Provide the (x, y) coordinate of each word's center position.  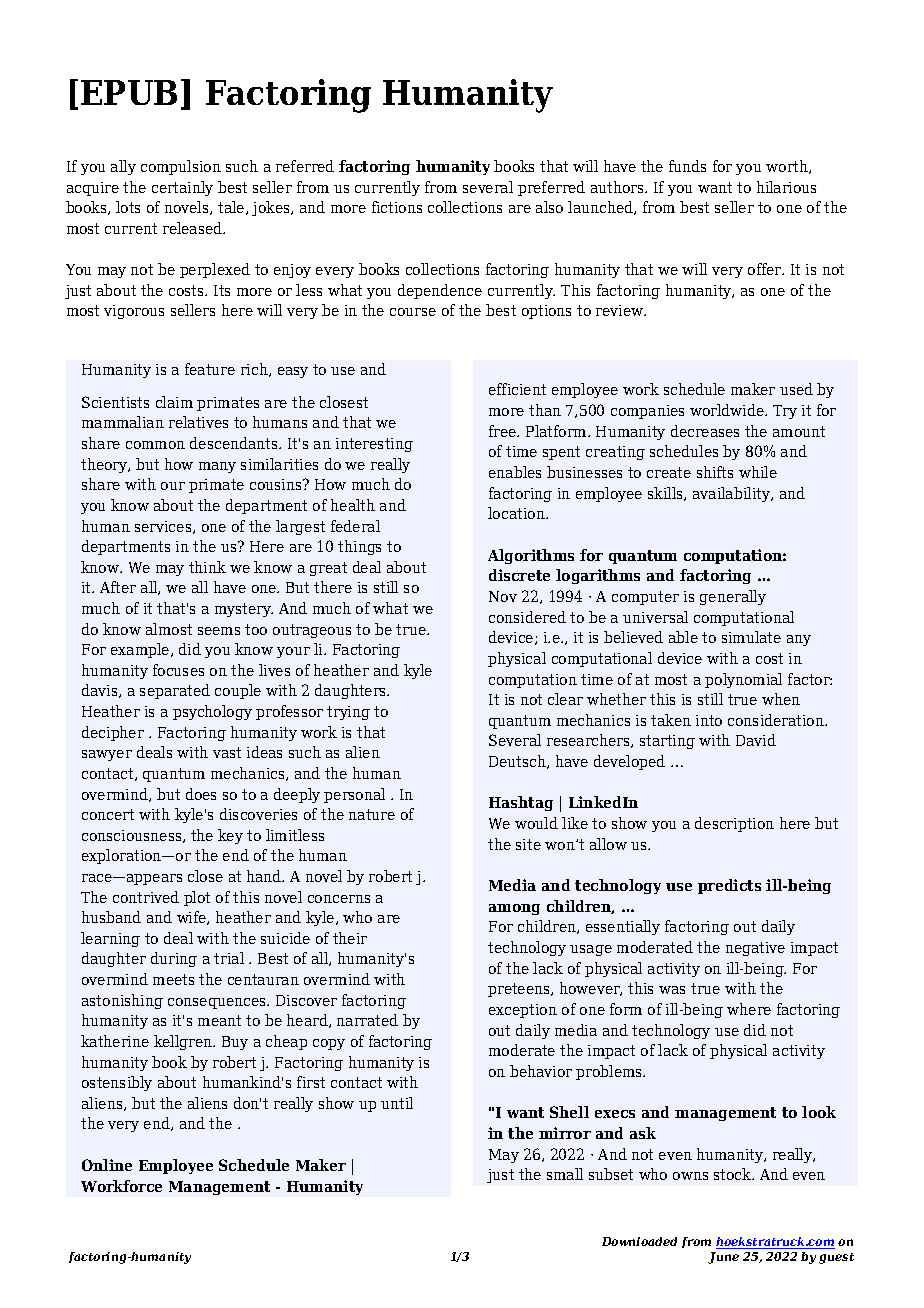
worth (788, 167)
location (517, 513)
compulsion (181, 167)
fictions (397, 207)
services (164, 527)
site (528, 844)
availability (733, 494)
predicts (729, 886)
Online (107, 1165)
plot (197, 898)
